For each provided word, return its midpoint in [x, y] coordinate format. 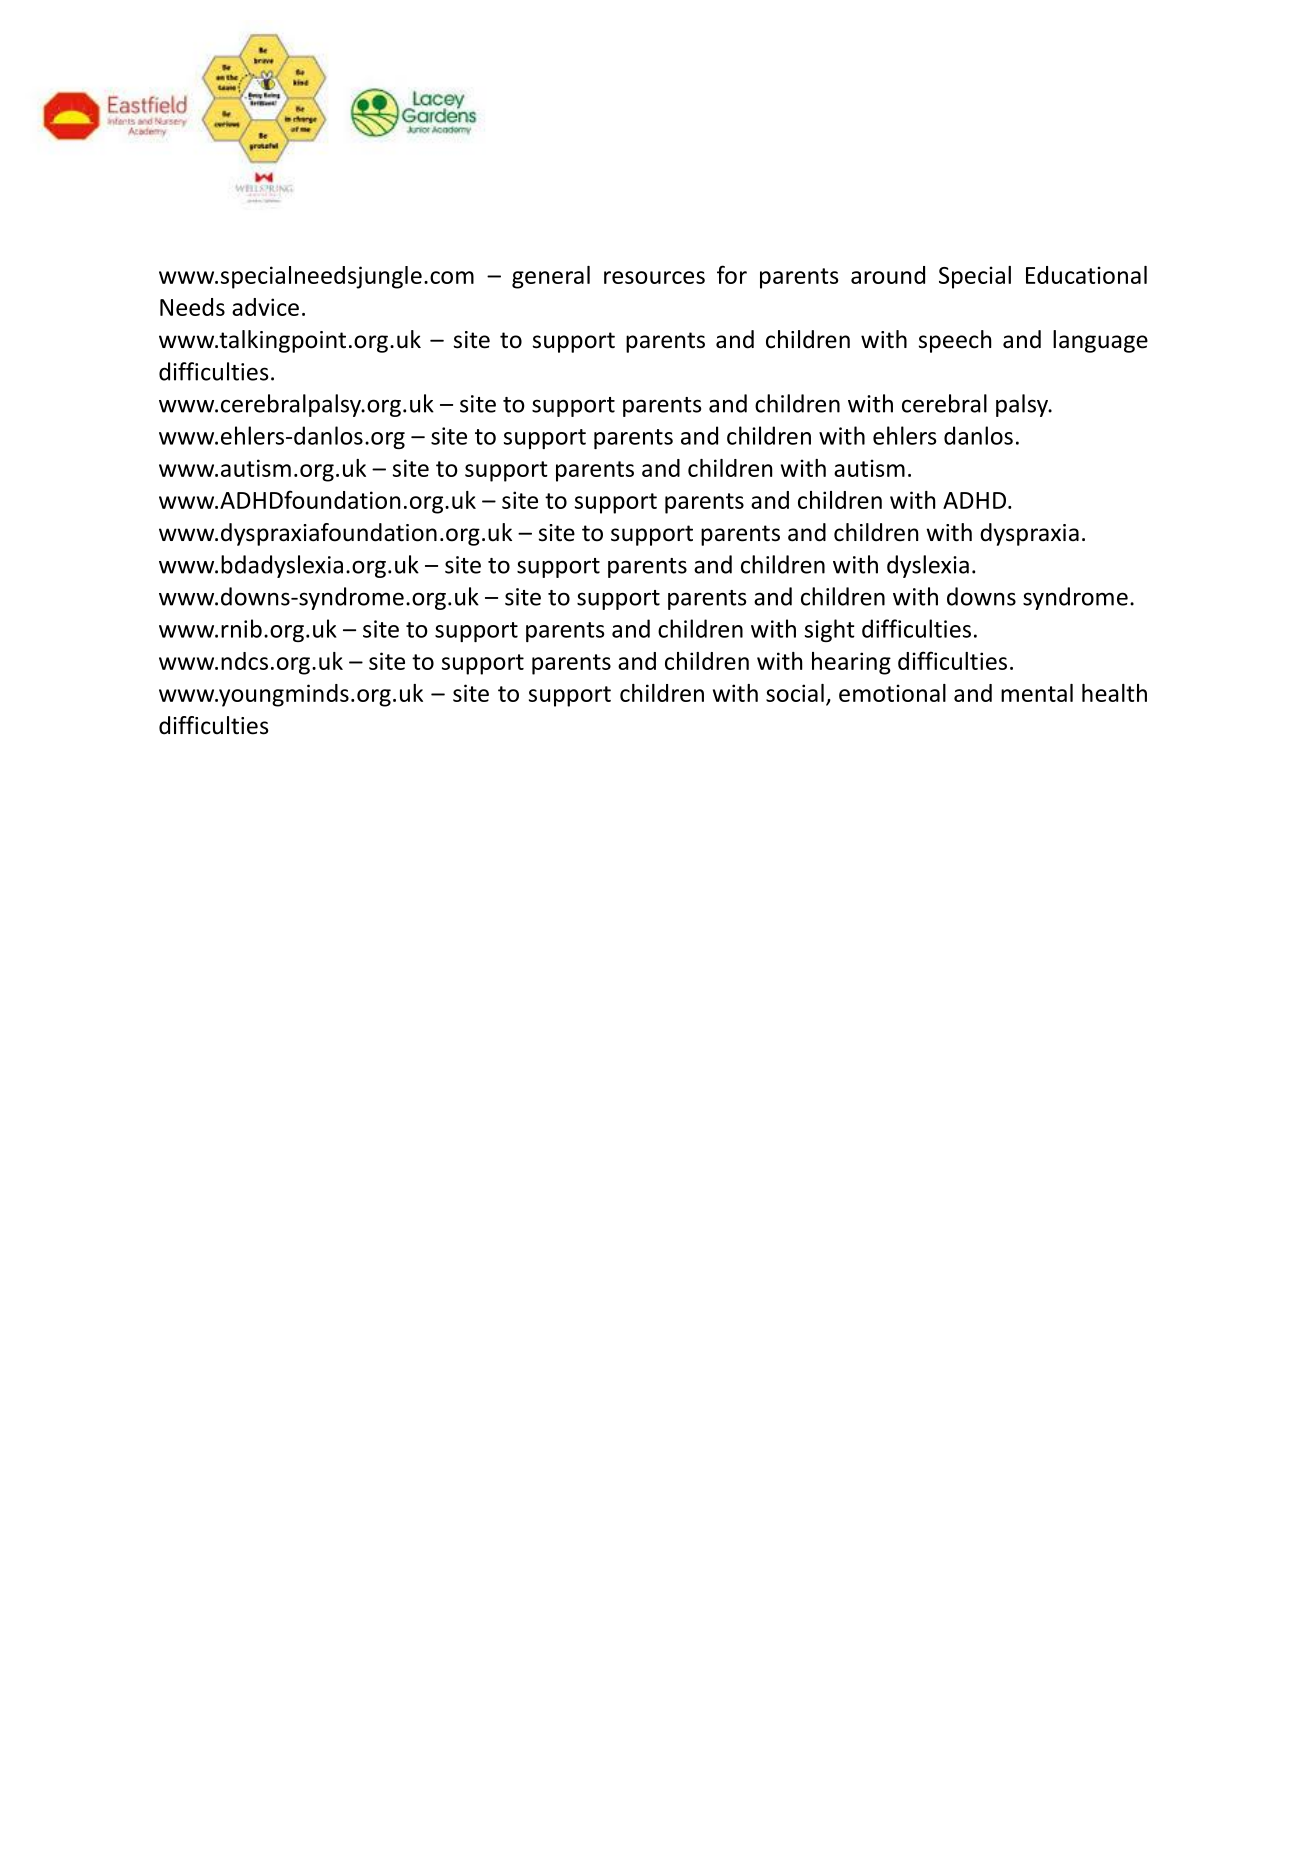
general [551, 277]
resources [654, 277]
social [795, 693]
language [1100, 341]
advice [265, 307]
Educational [1086, 275]
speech [955, 341]
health [1114, 693]
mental [1037, 693]
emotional [892, 693]
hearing [851, 663]
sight [830, 630]
